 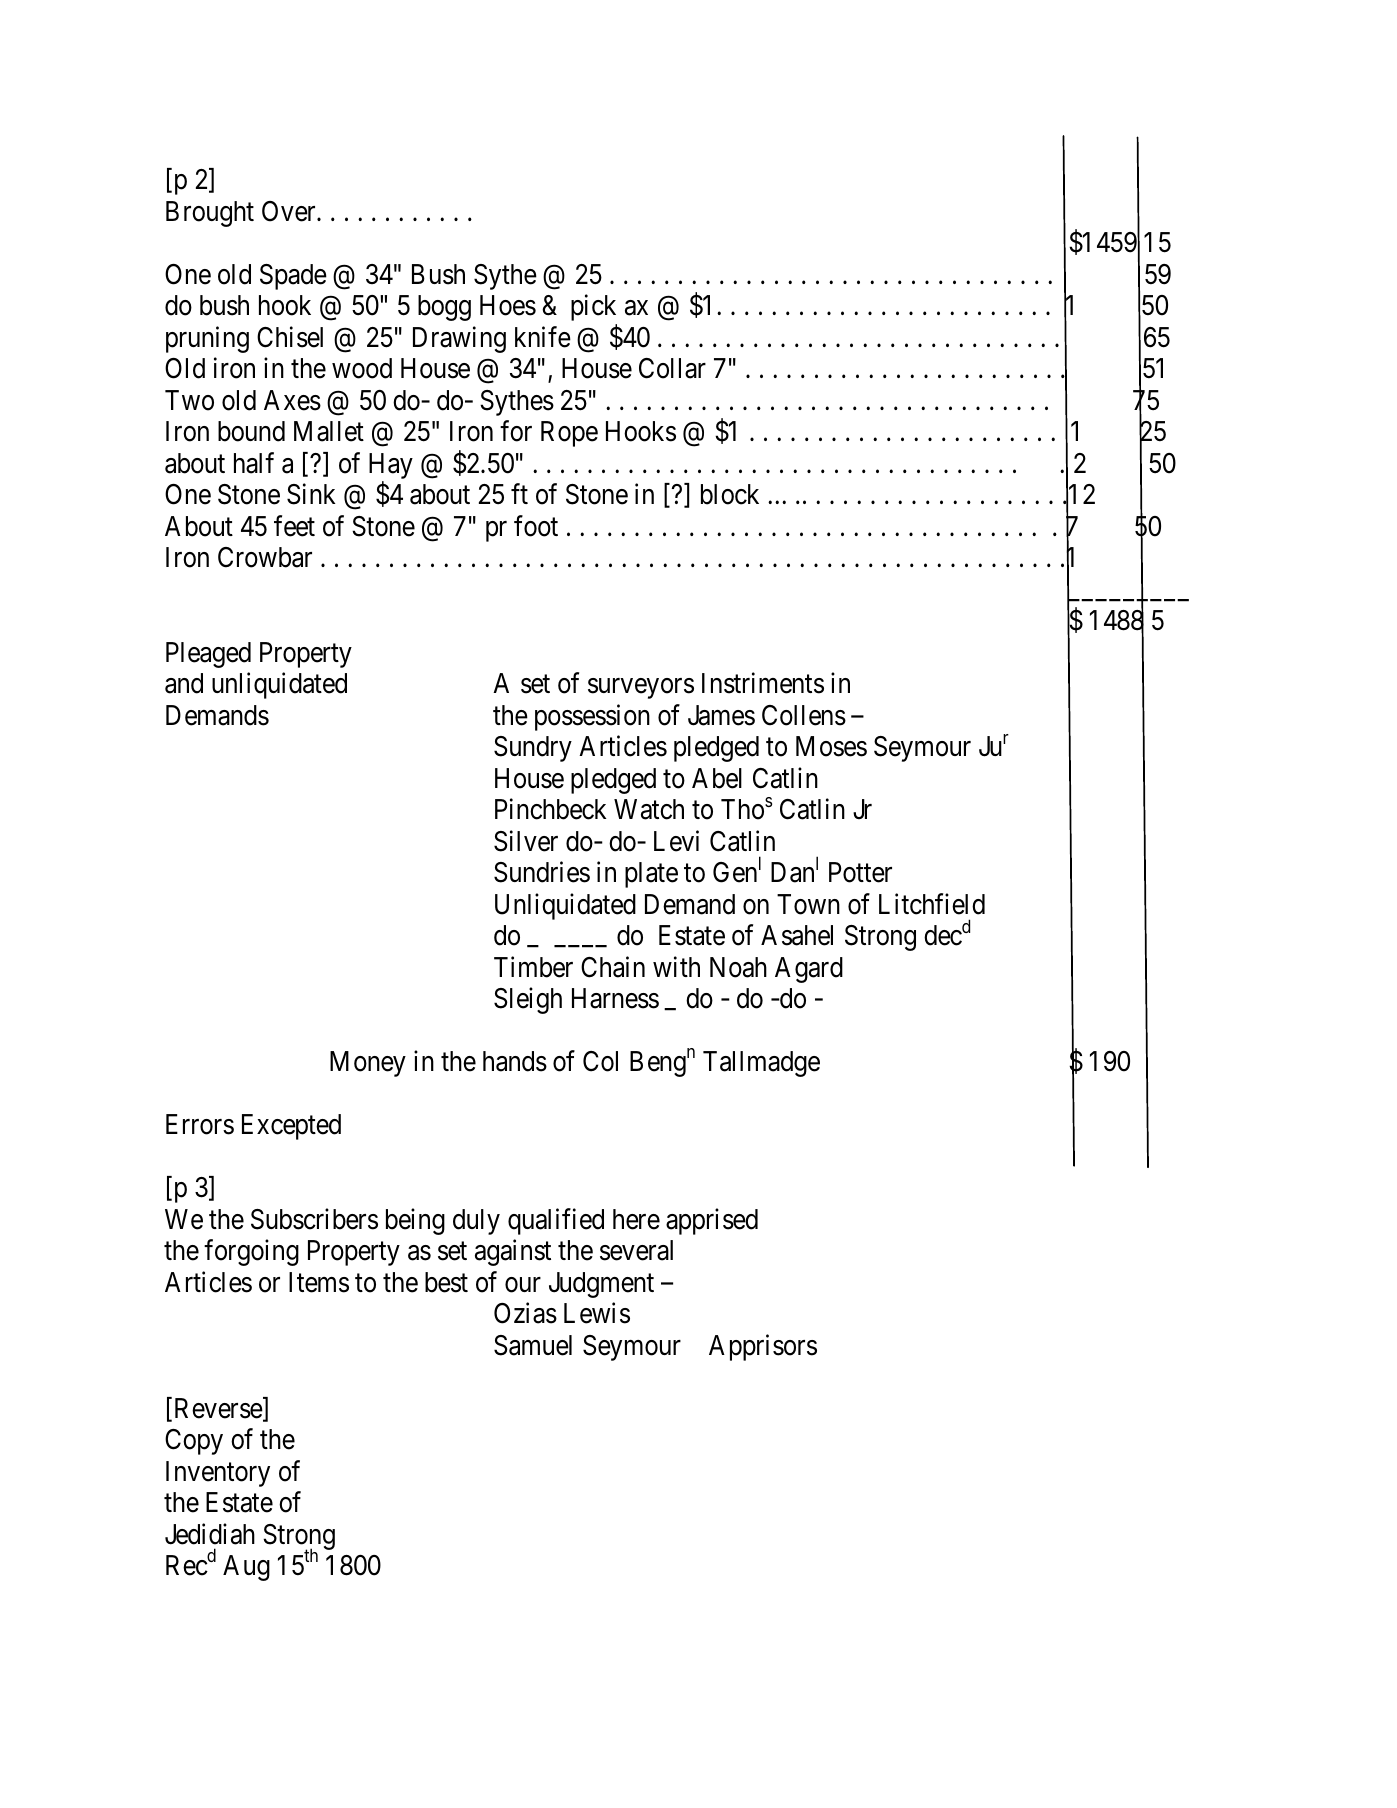 What do you see at coordinates (526, 841) in the document?
I see `Silver` at bounding box center [526, 841].
